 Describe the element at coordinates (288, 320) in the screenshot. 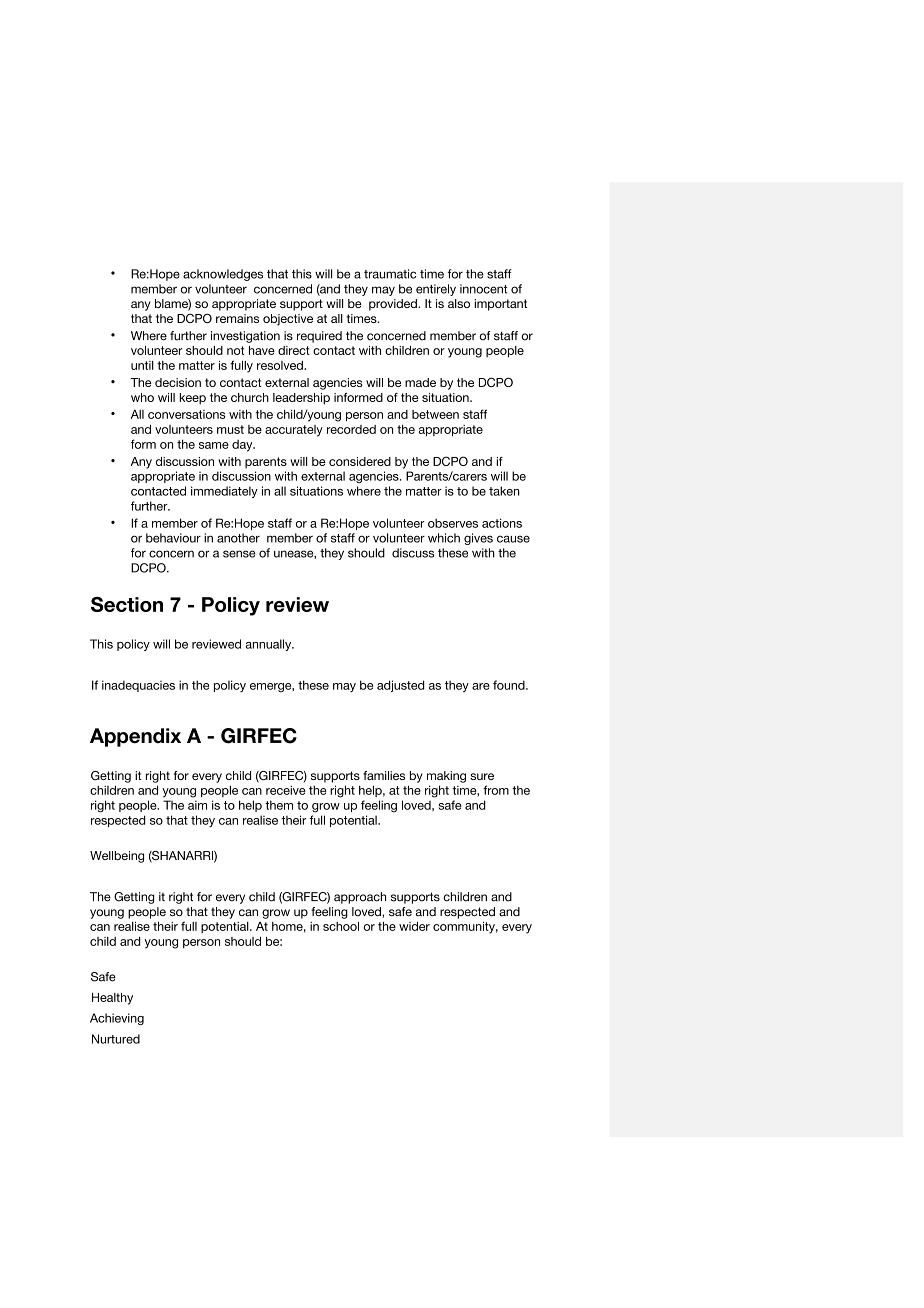

I see `objective` at that location.
